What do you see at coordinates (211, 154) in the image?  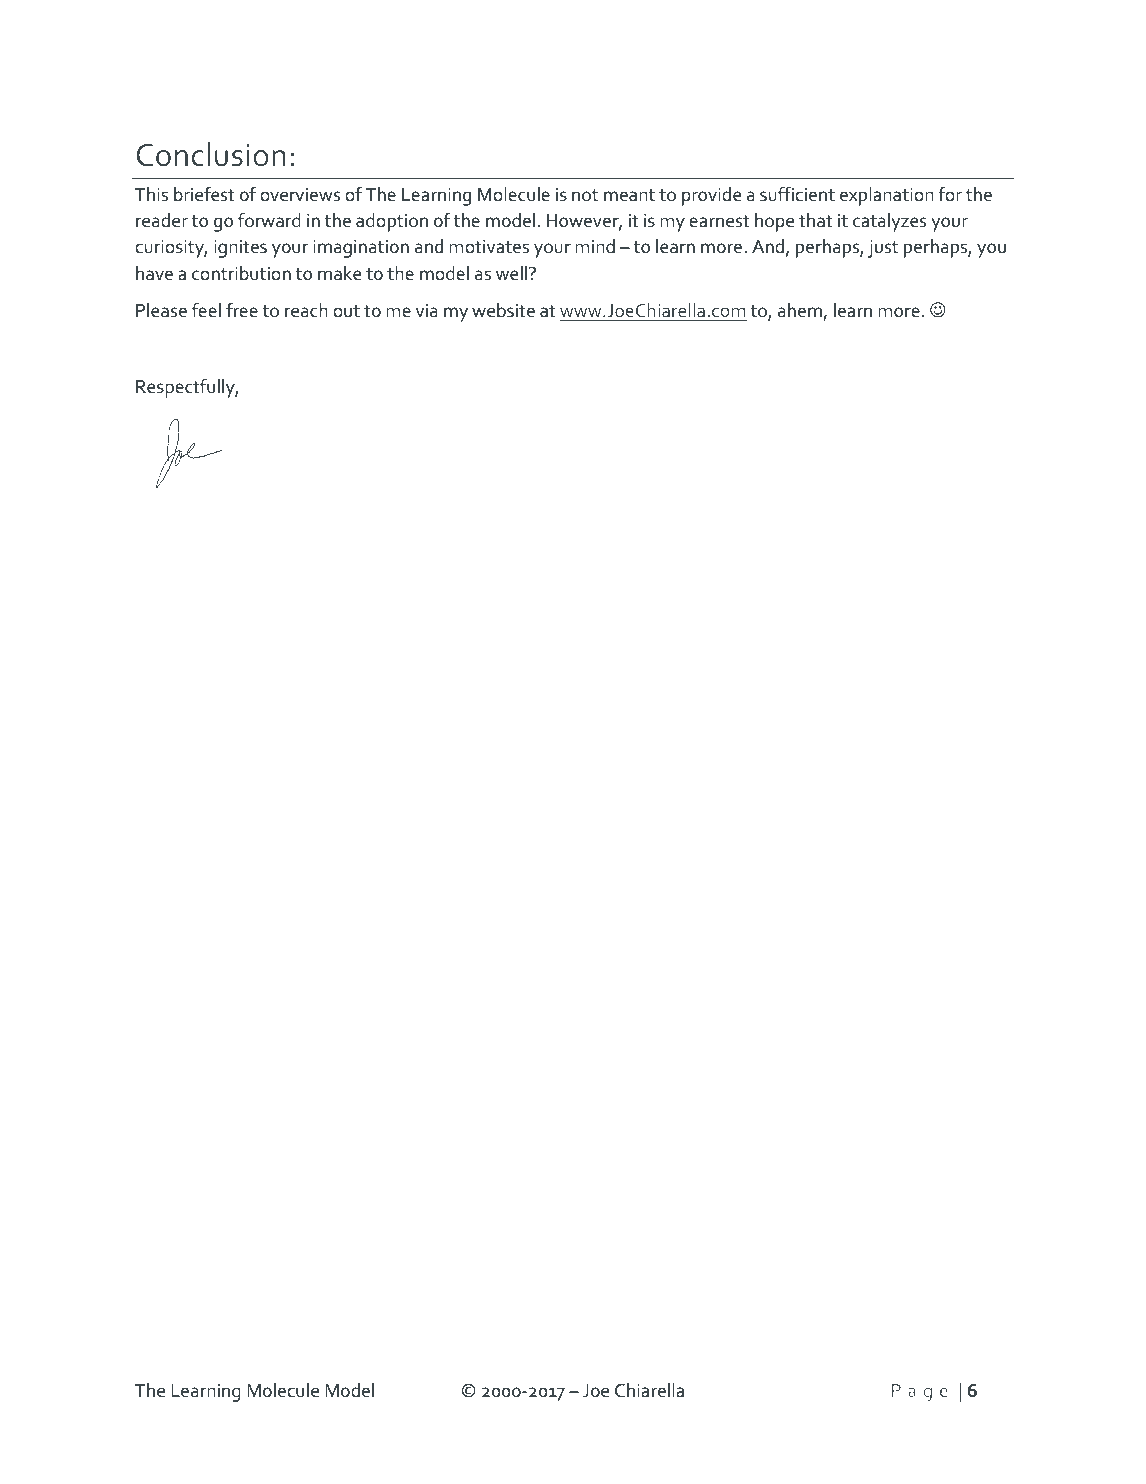 I see `Conclusion` at bounding box center [211, 154].
